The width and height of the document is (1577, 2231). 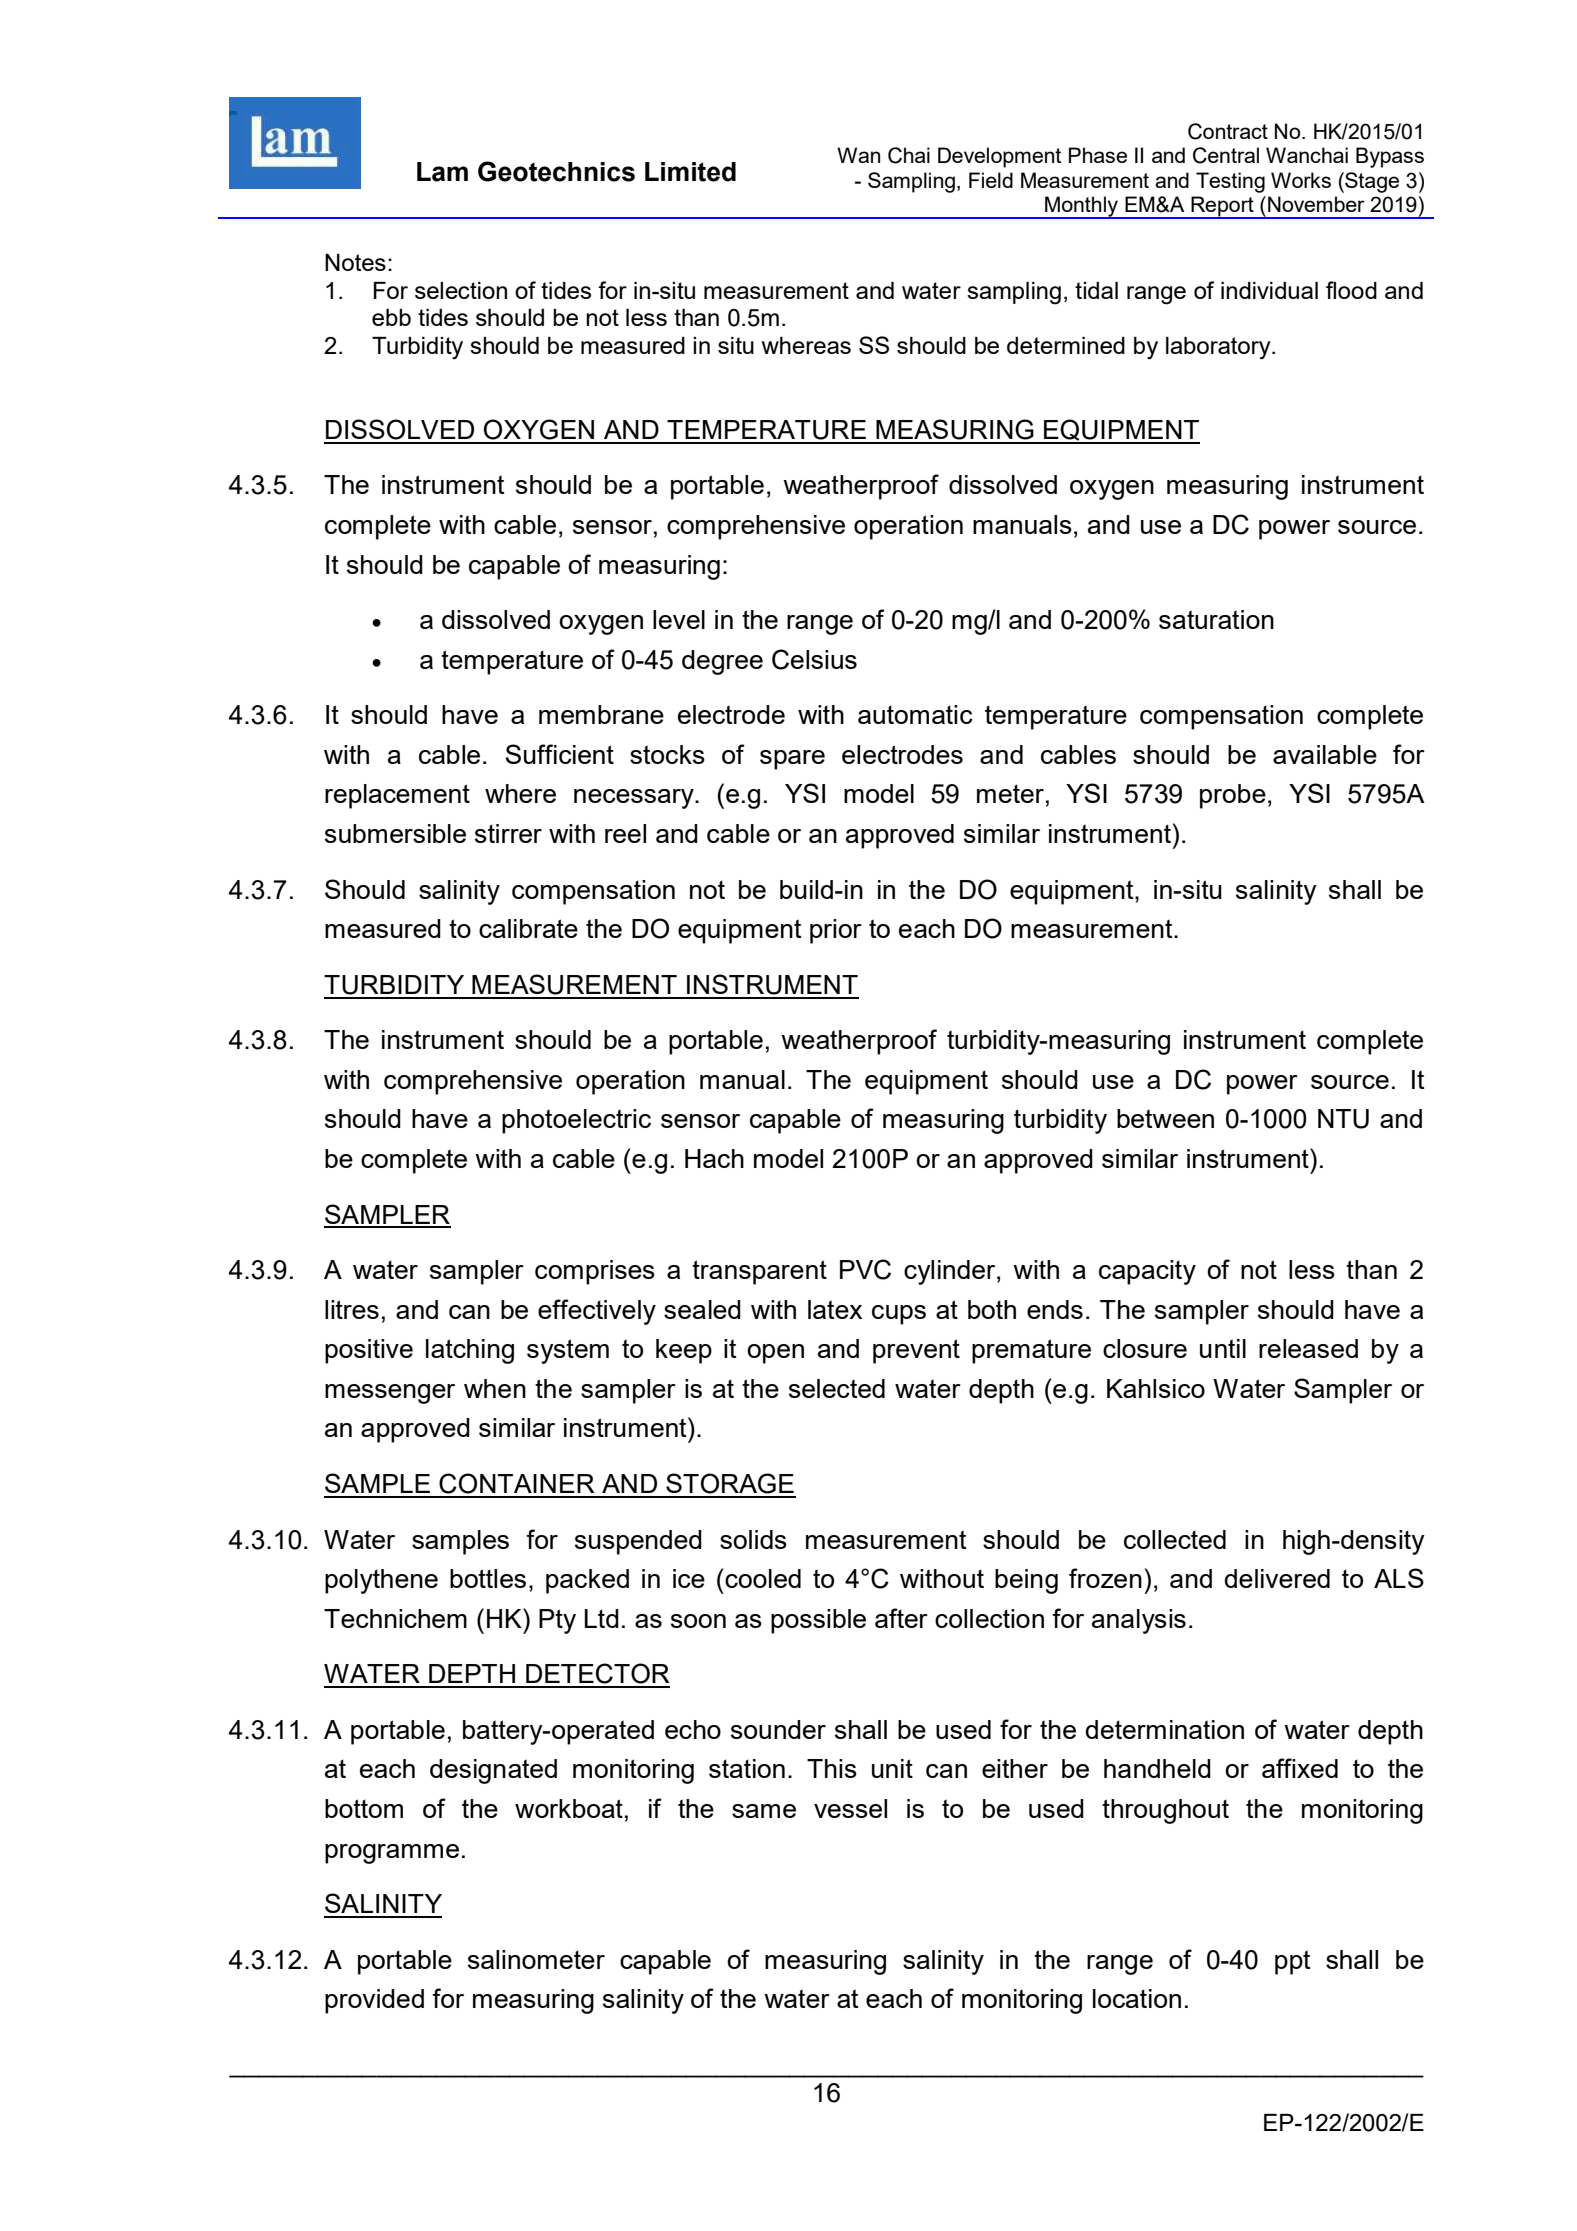 I want to click on Lam, so click(x=442, y=172).
